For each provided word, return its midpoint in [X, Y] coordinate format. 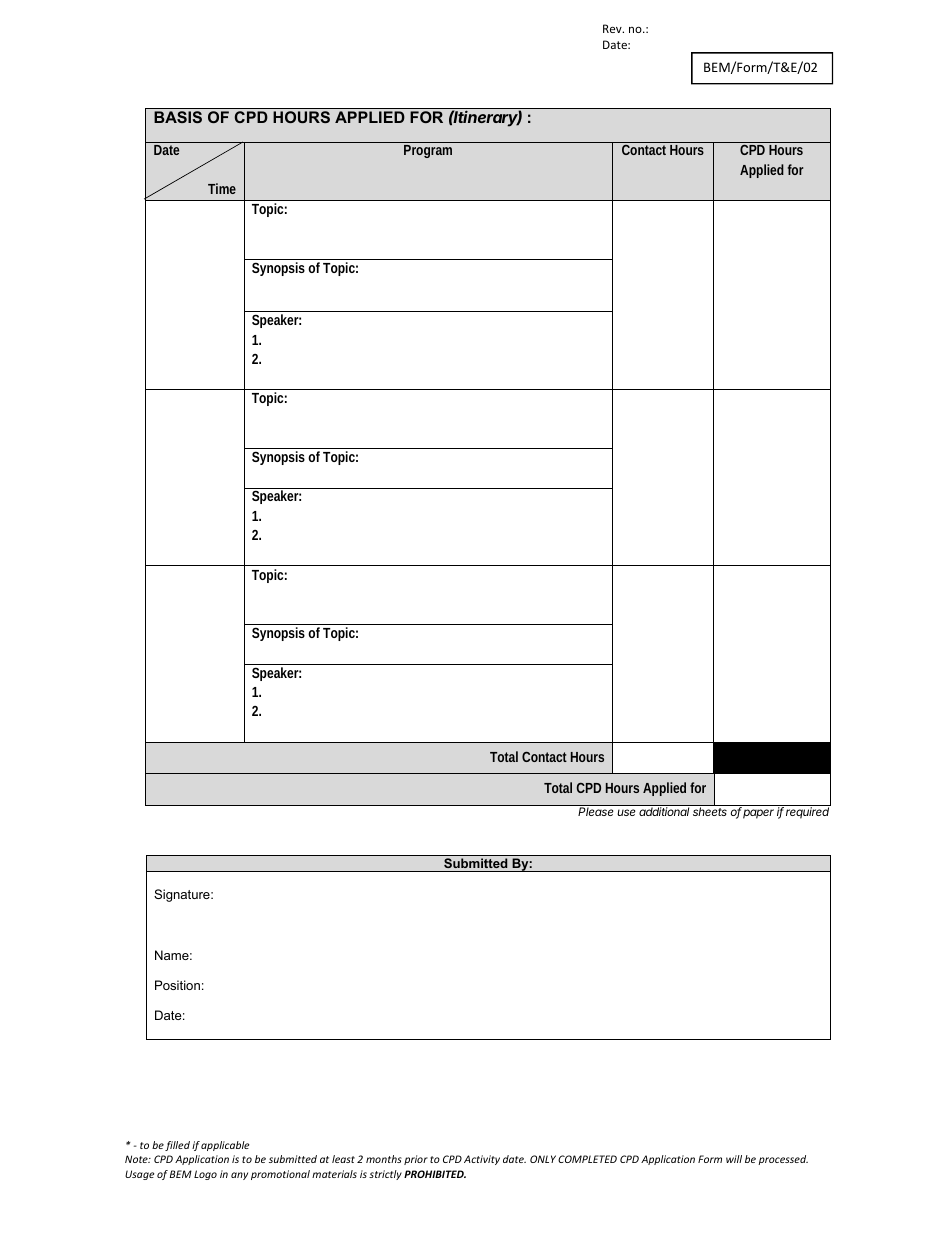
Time [222, 188]
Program [428, 151]
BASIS [178, 117]
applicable [225, 1146]
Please [595, 811]
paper [758, 814]
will [734, 1159]
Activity [482, 1160]
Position [177, 985]
